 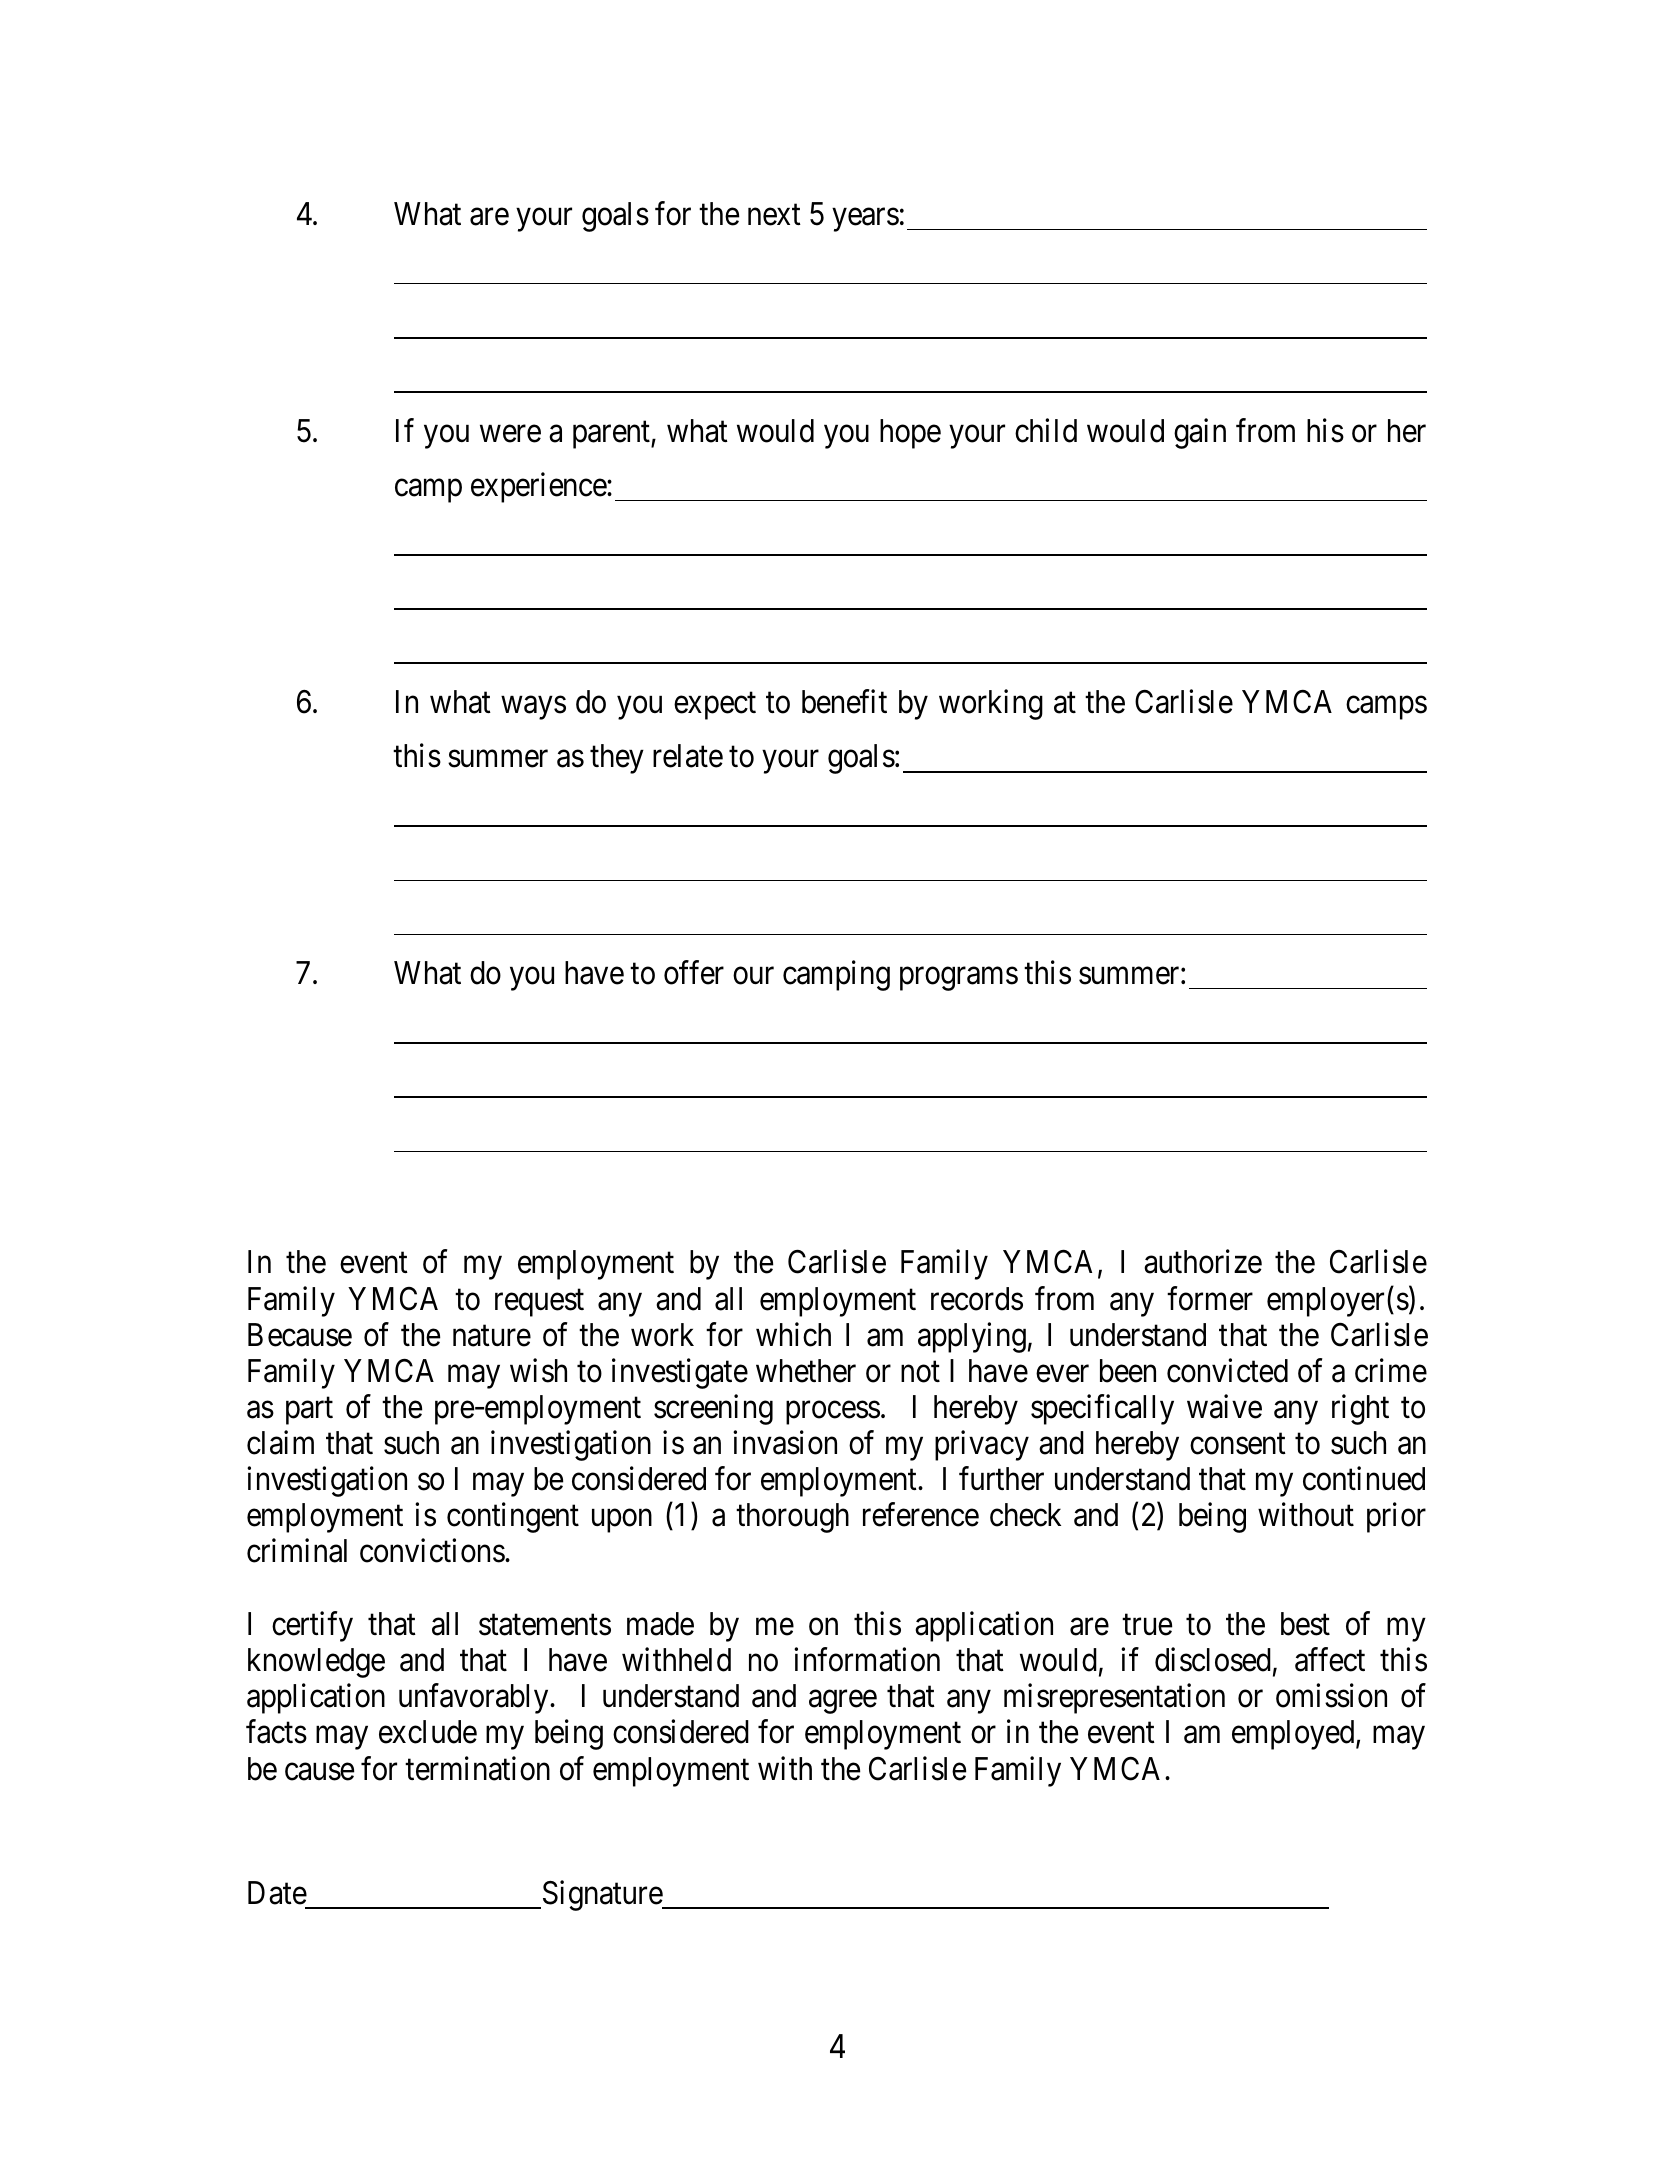 I want to click on which, so click(x=793, y=1334).
